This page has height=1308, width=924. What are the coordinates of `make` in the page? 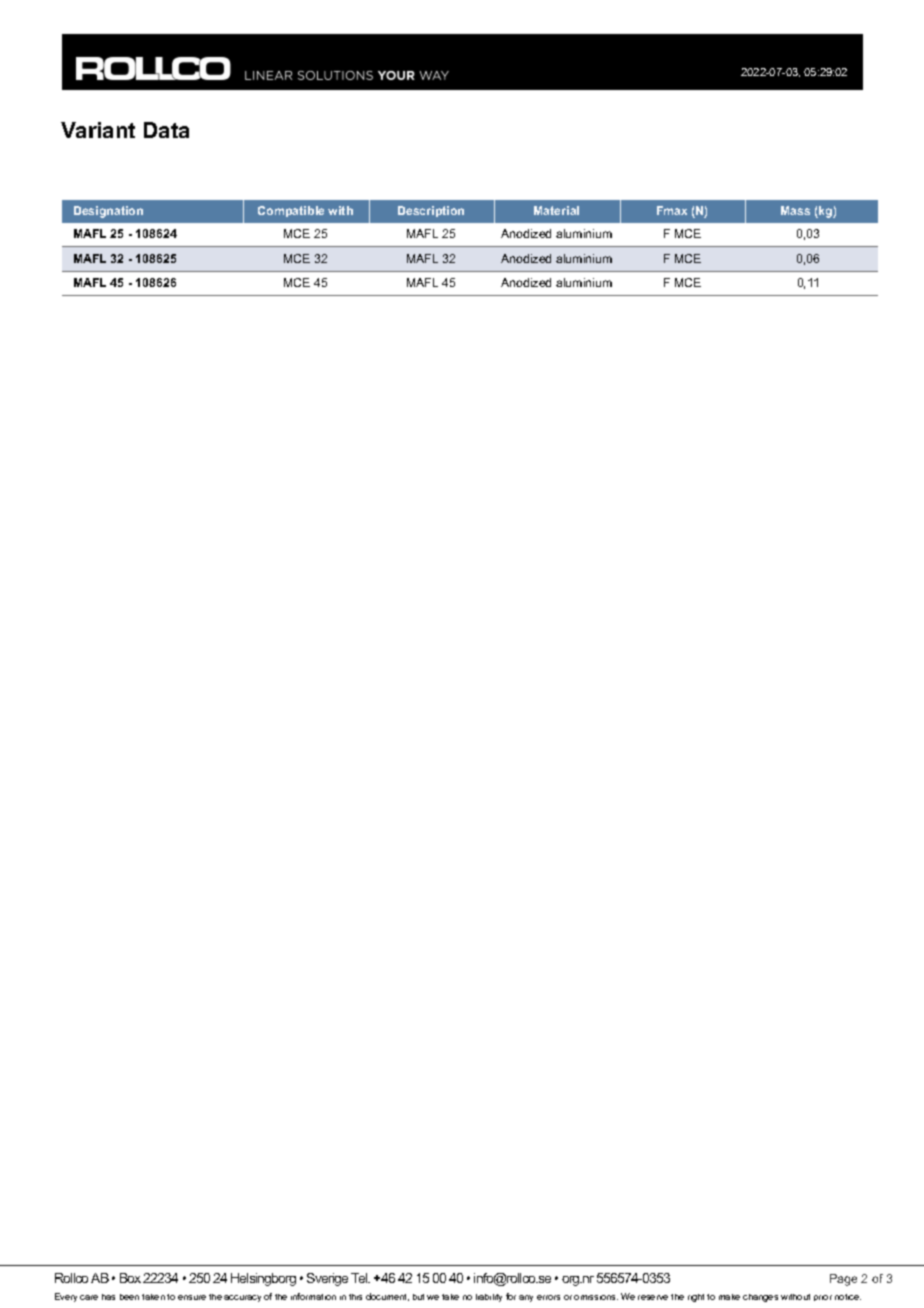 It's located at (729, 1297).
